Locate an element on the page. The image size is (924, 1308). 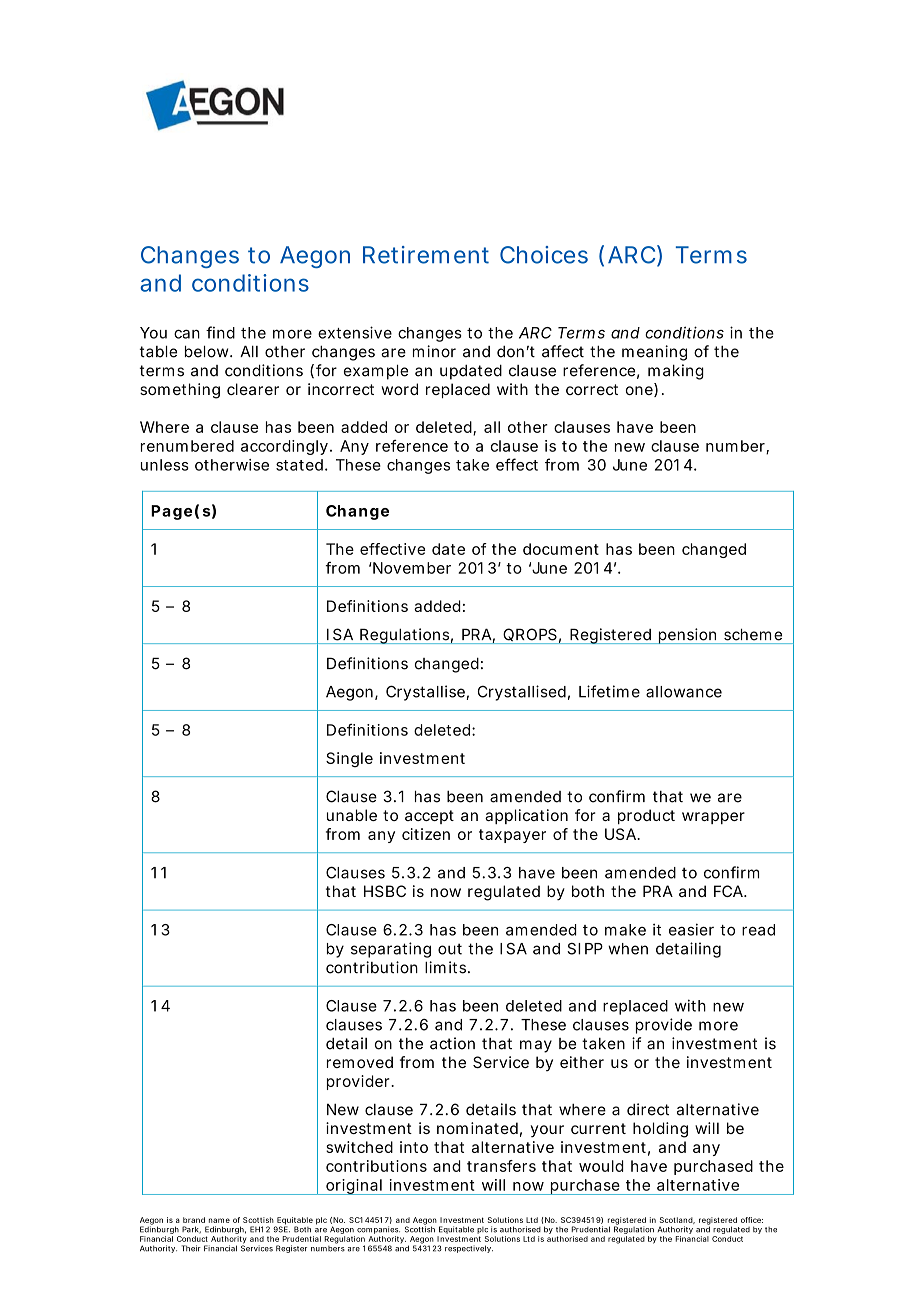
allowance is located at coordinates (684, 692).
